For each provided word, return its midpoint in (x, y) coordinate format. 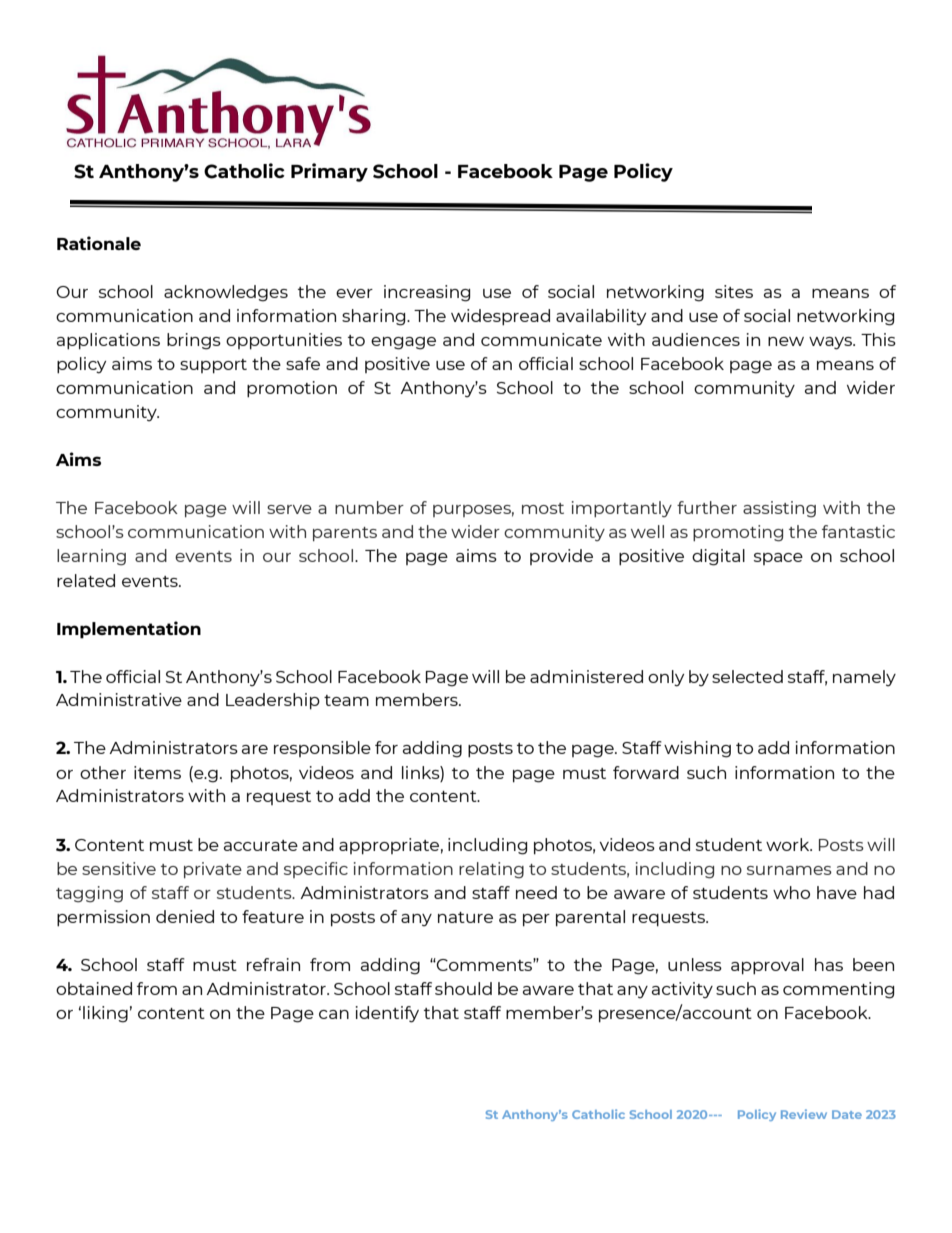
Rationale (99, 243)
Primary (329, 172)
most (543, 508)
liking (105, 1014)
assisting (779, 509)
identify (387, 1014)
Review (804, 1114)
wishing (697, 749)
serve (289, 509)
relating (491, 870)
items (157, 772)
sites (734, 291)
